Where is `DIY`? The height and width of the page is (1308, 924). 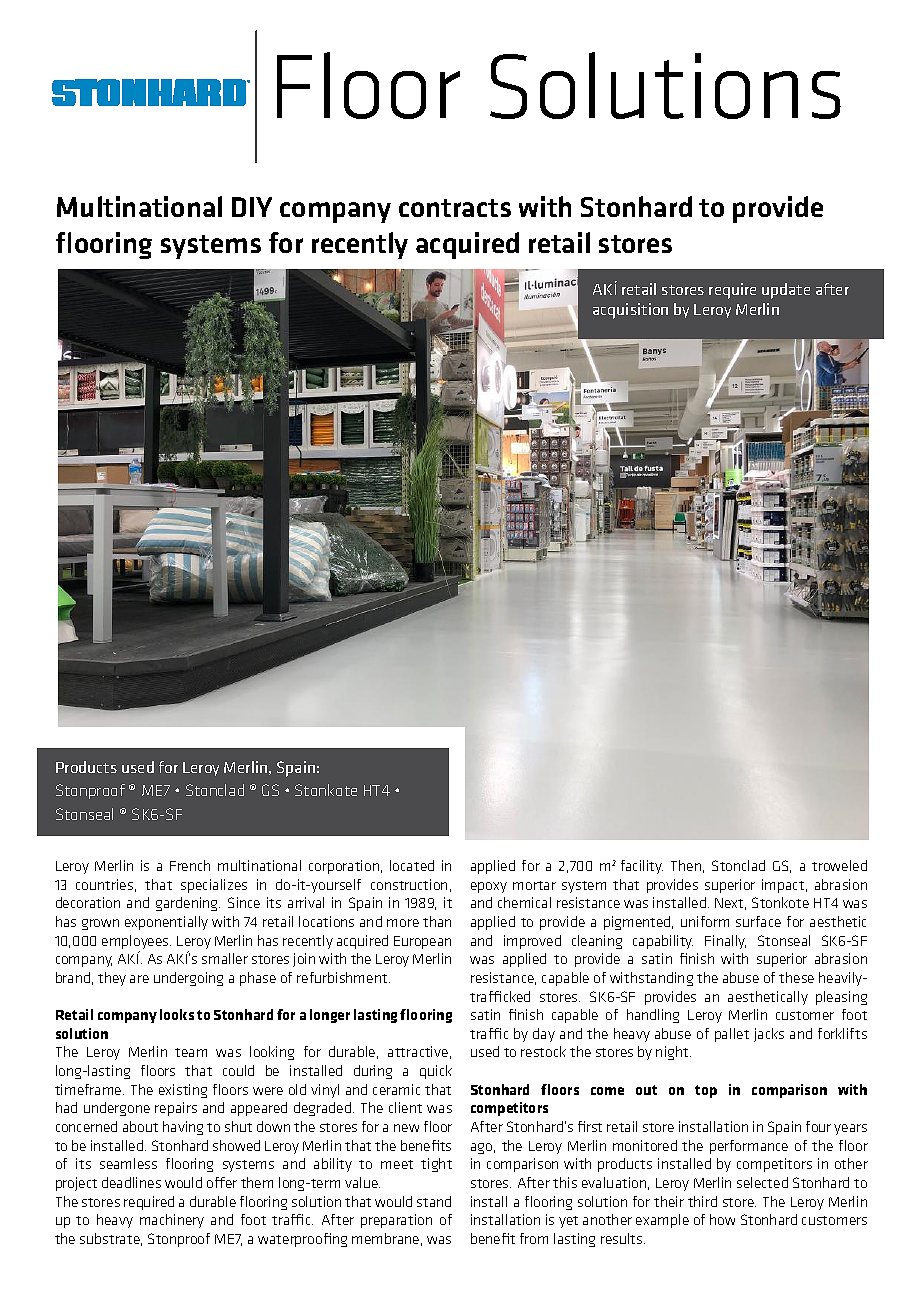 DIY is located at coordinates (252, 207).
